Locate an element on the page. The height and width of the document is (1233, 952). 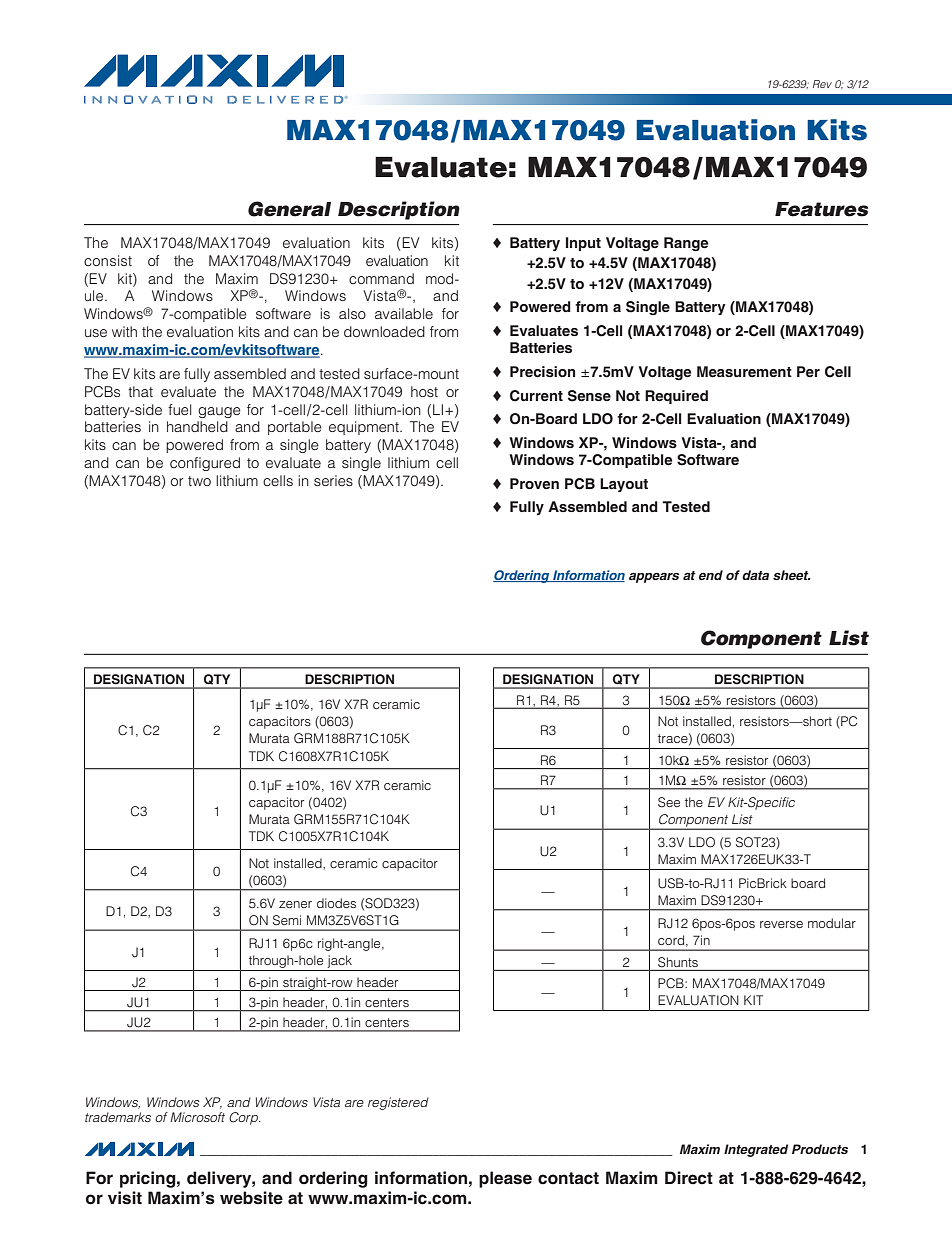
visit is located at coordinates (125, 1198).
